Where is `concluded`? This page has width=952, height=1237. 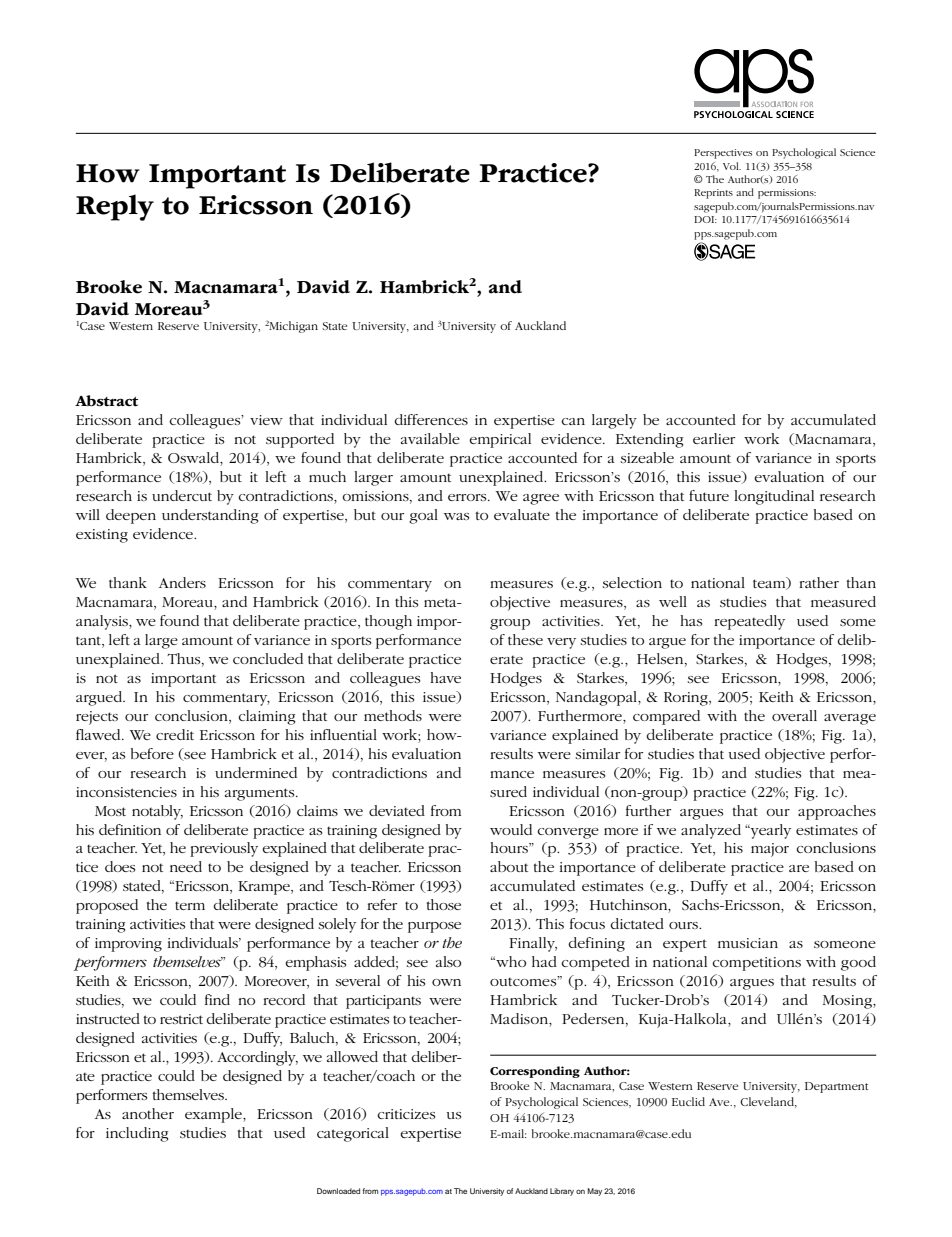 concluded is located at coordinates (268, 658).
